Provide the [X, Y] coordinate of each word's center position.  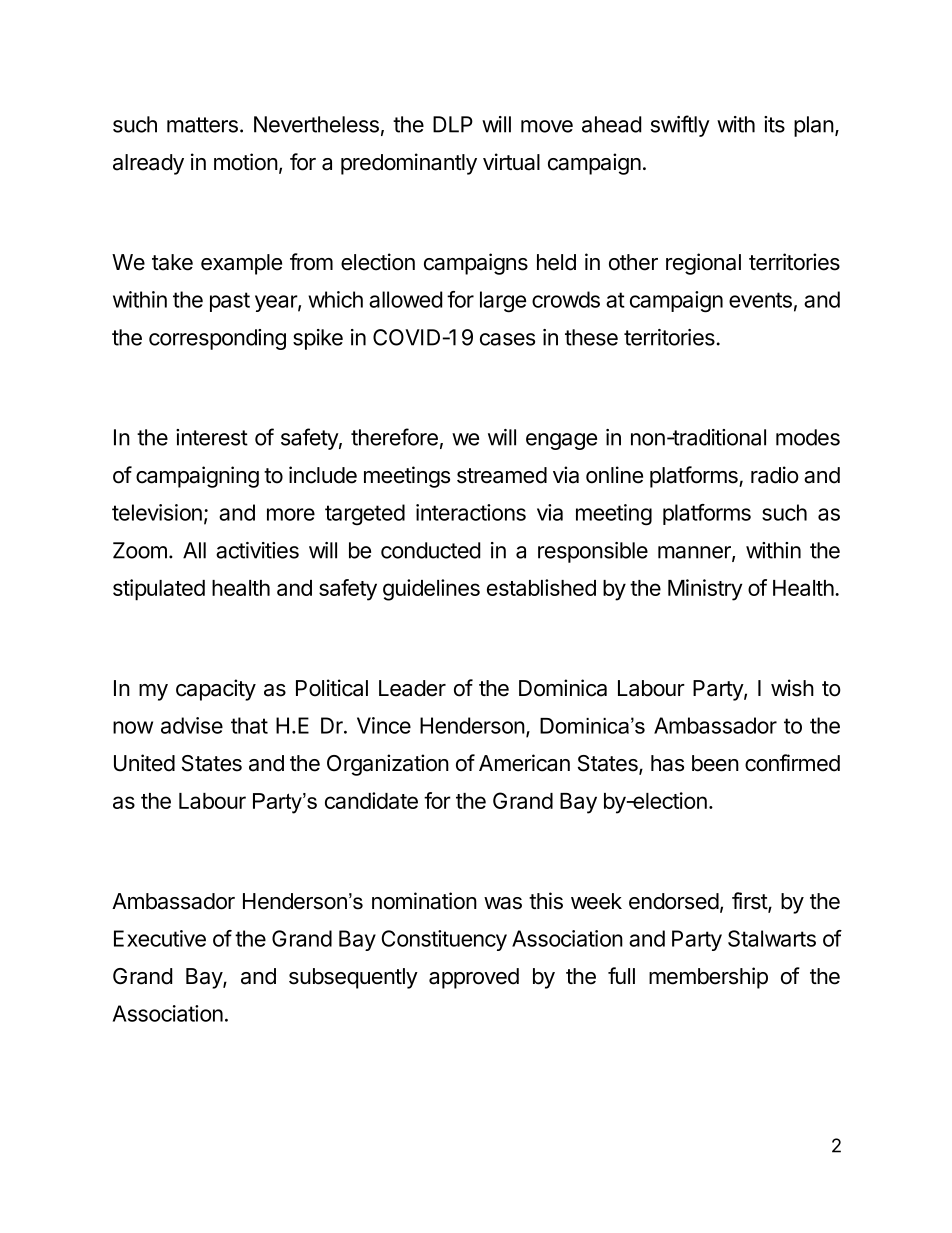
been [715, 763]
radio [775, 475]
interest [212, 437]
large [503, 302]
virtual [511, 162]
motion [246, 162]
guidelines [431, 590]
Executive [160, 938]
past [230, 302]
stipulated [159, 590]
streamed [502, 475]
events [760, 300]
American [524, 763]
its [774, 124]
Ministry [705, 590]
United [144, 763]
